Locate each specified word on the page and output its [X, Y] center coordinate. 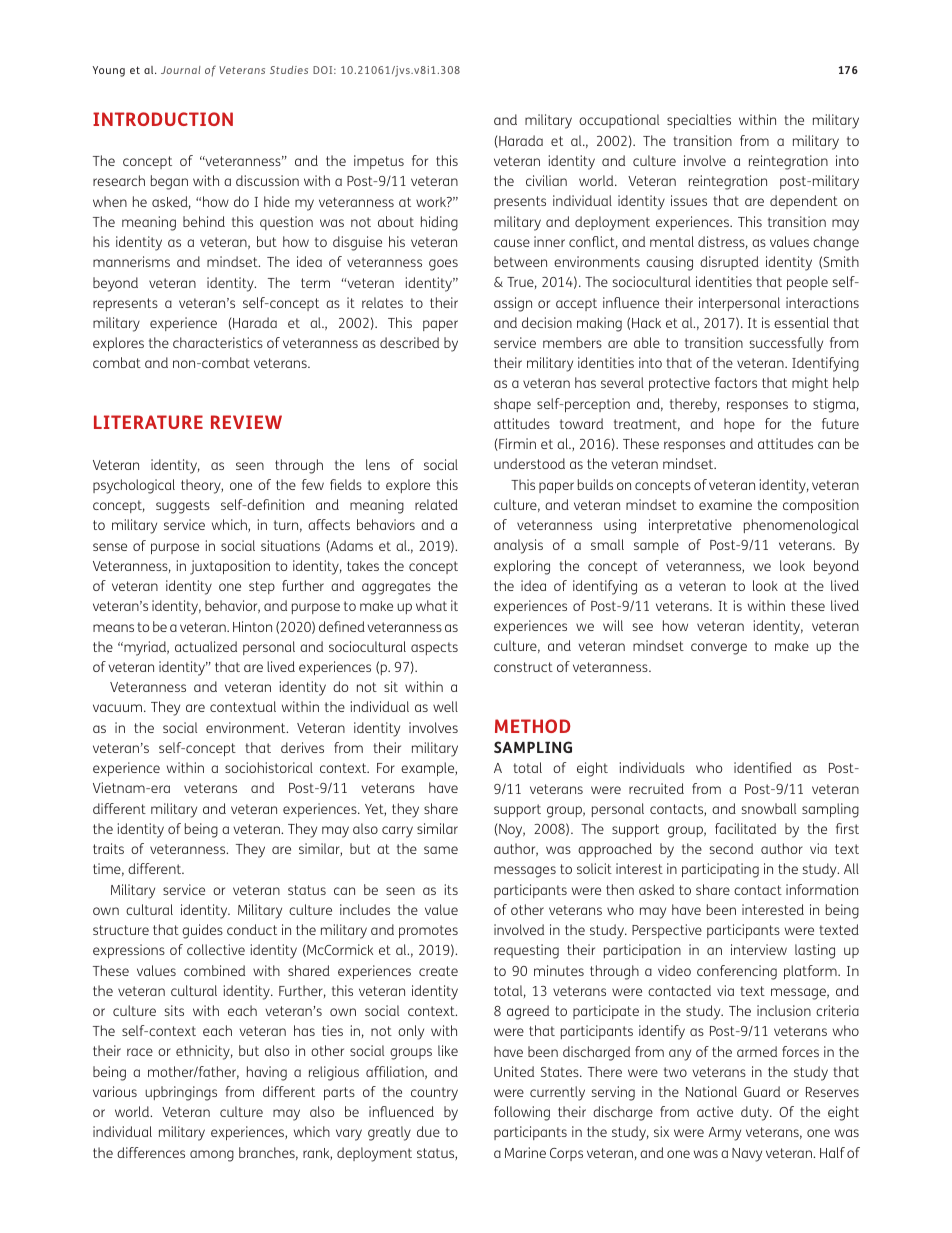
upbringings [181, 1093]
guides [202, 931]
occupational [619, 121]
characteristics [218, 342]
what [431, 605]
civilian [546, 180]
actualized [206, 646]
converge [719, 649]
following [522, 1113]
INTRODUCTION [163, 119]
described [409, 342]
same [441, 850]
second [731, 848]
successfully [786, 344]
